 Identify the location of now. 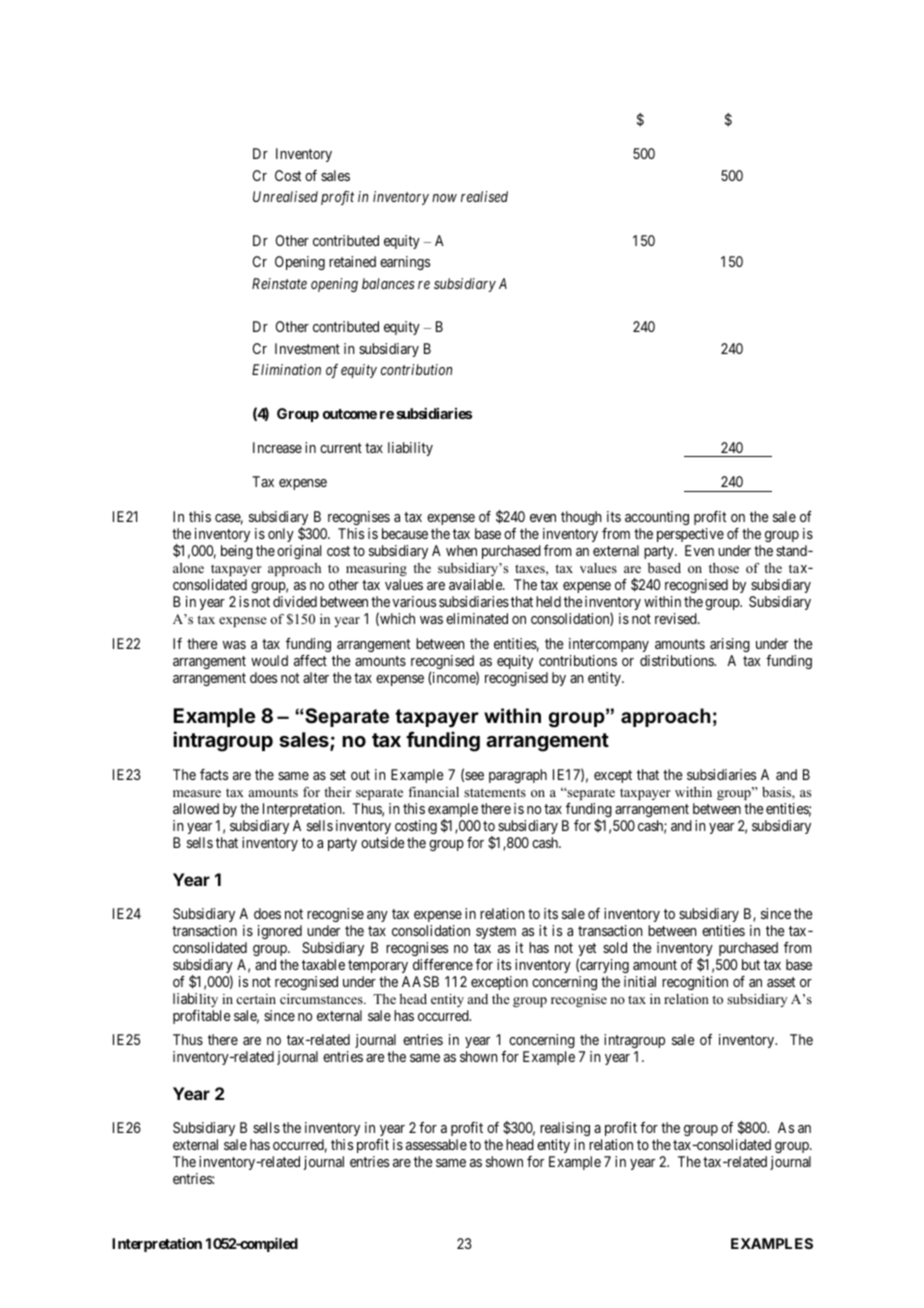
(444, 198).
